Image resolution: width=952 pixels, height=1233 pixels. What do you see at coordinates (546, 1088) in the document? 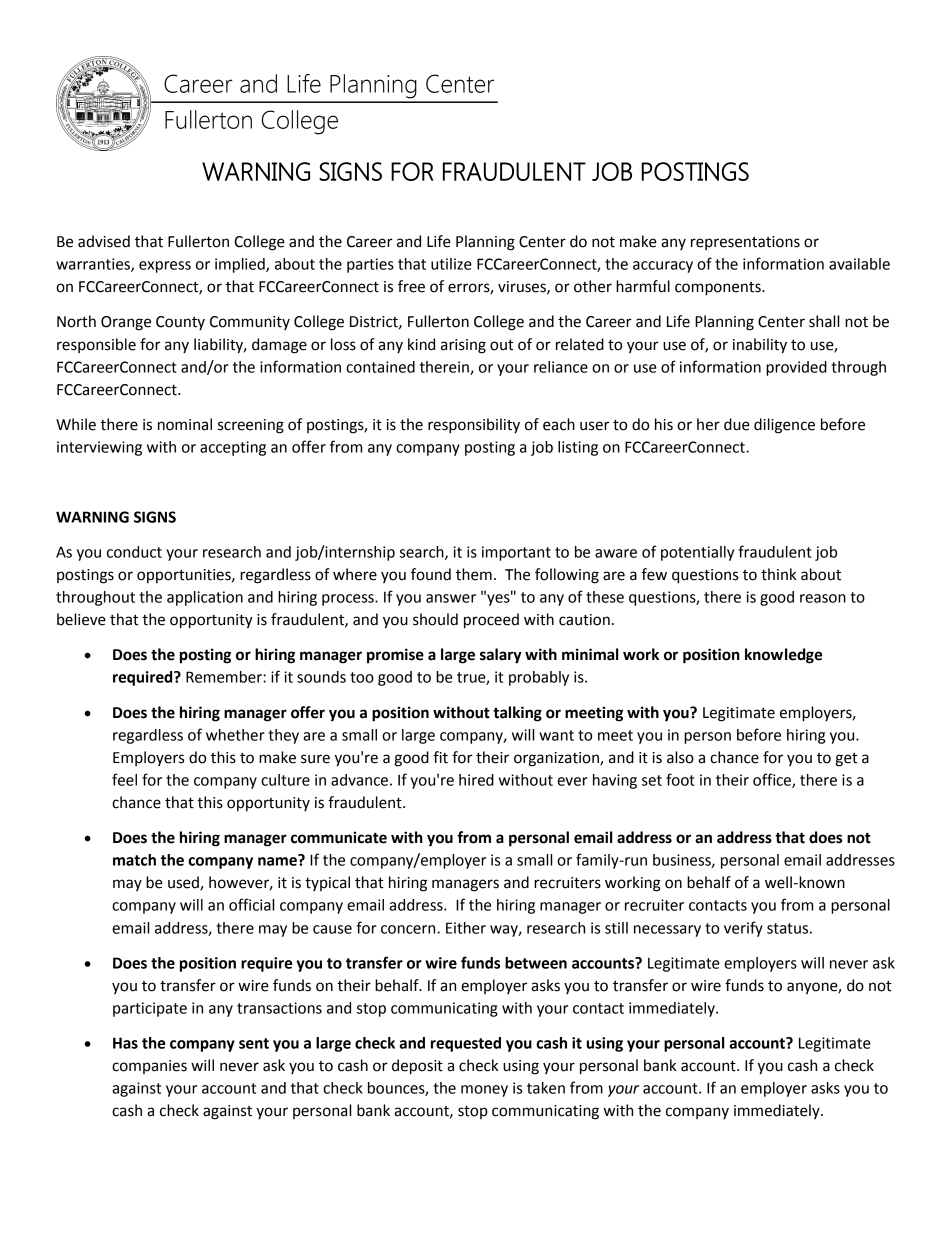
I see `taken` at bounding box center [546, 1088].
